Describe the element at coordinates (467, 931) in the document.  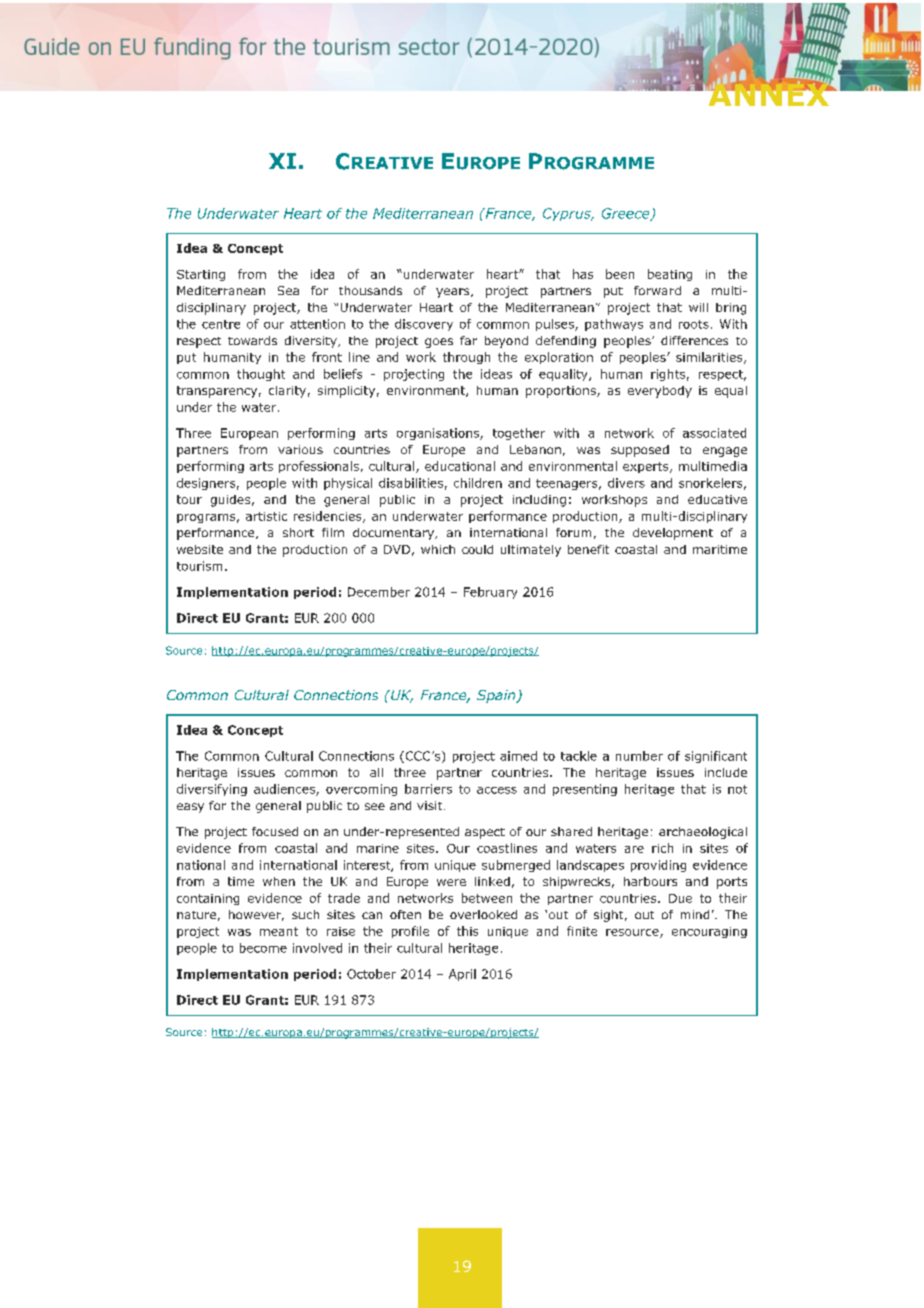
I see `this` at that location.
